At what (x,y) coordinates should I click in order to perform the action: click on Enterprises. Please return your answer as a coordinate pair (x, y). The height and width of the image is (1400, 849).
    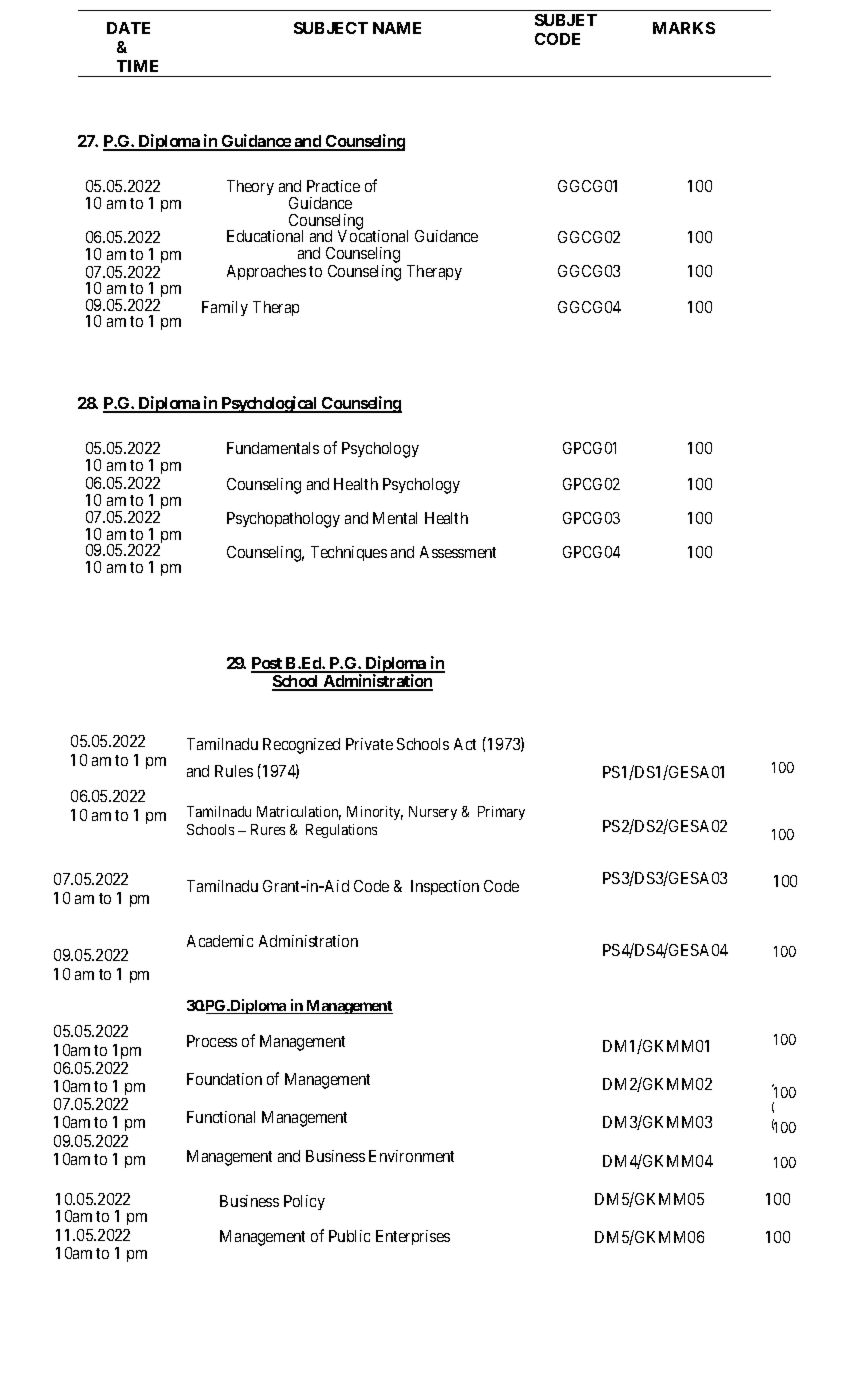
    Looking at the image, I should click on (413, 1237).
